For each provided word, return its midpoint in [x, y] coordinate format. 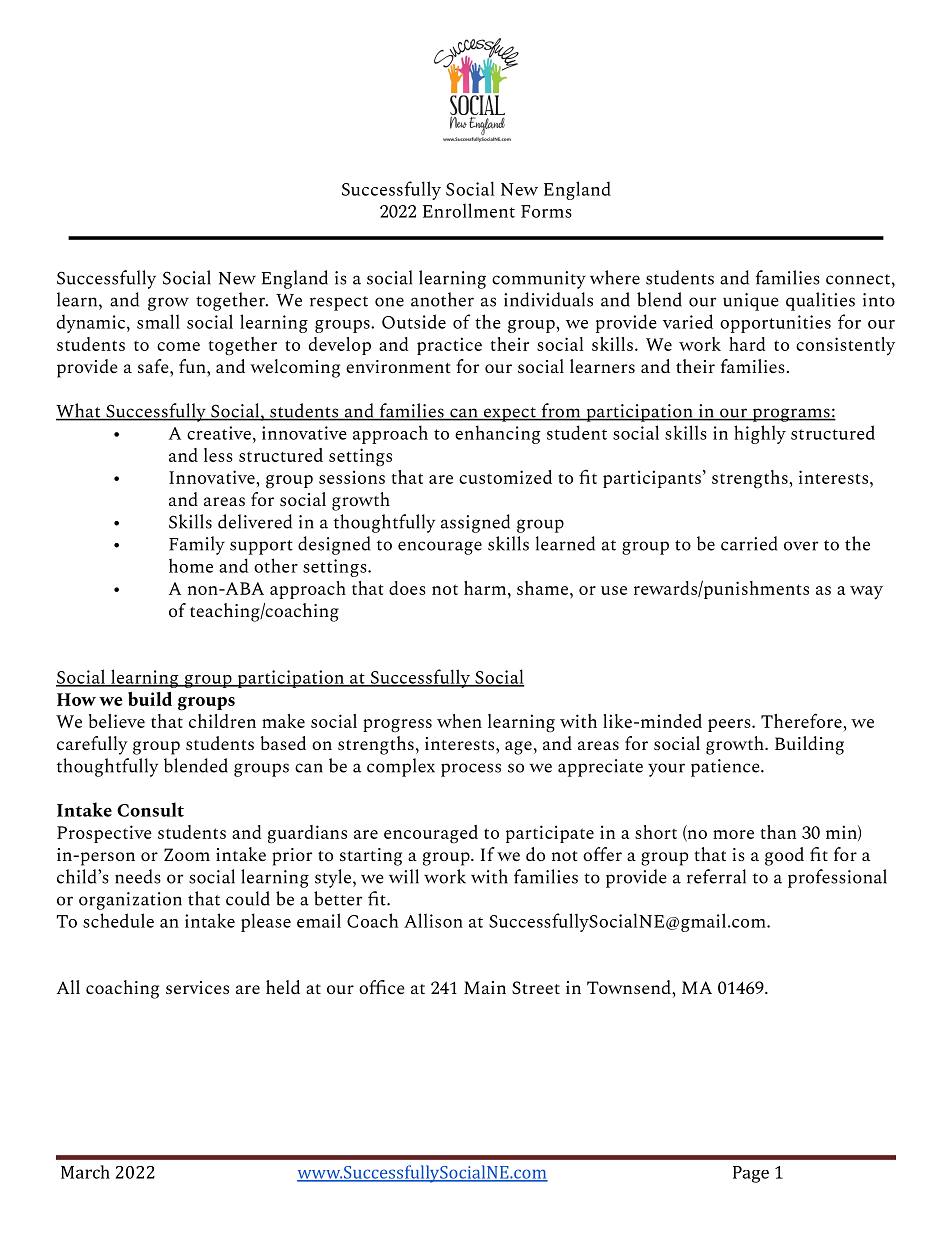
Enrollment [469, 210]
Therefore [802, 720]
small [158, 321]
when [459, 721]
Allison [433, 920]
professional [837, 878]
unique [751, 302]
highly [760, 434]
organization [130, 901]
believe [117, 721]
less [218, 455]
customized [505, 477]
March [85, 1172]
